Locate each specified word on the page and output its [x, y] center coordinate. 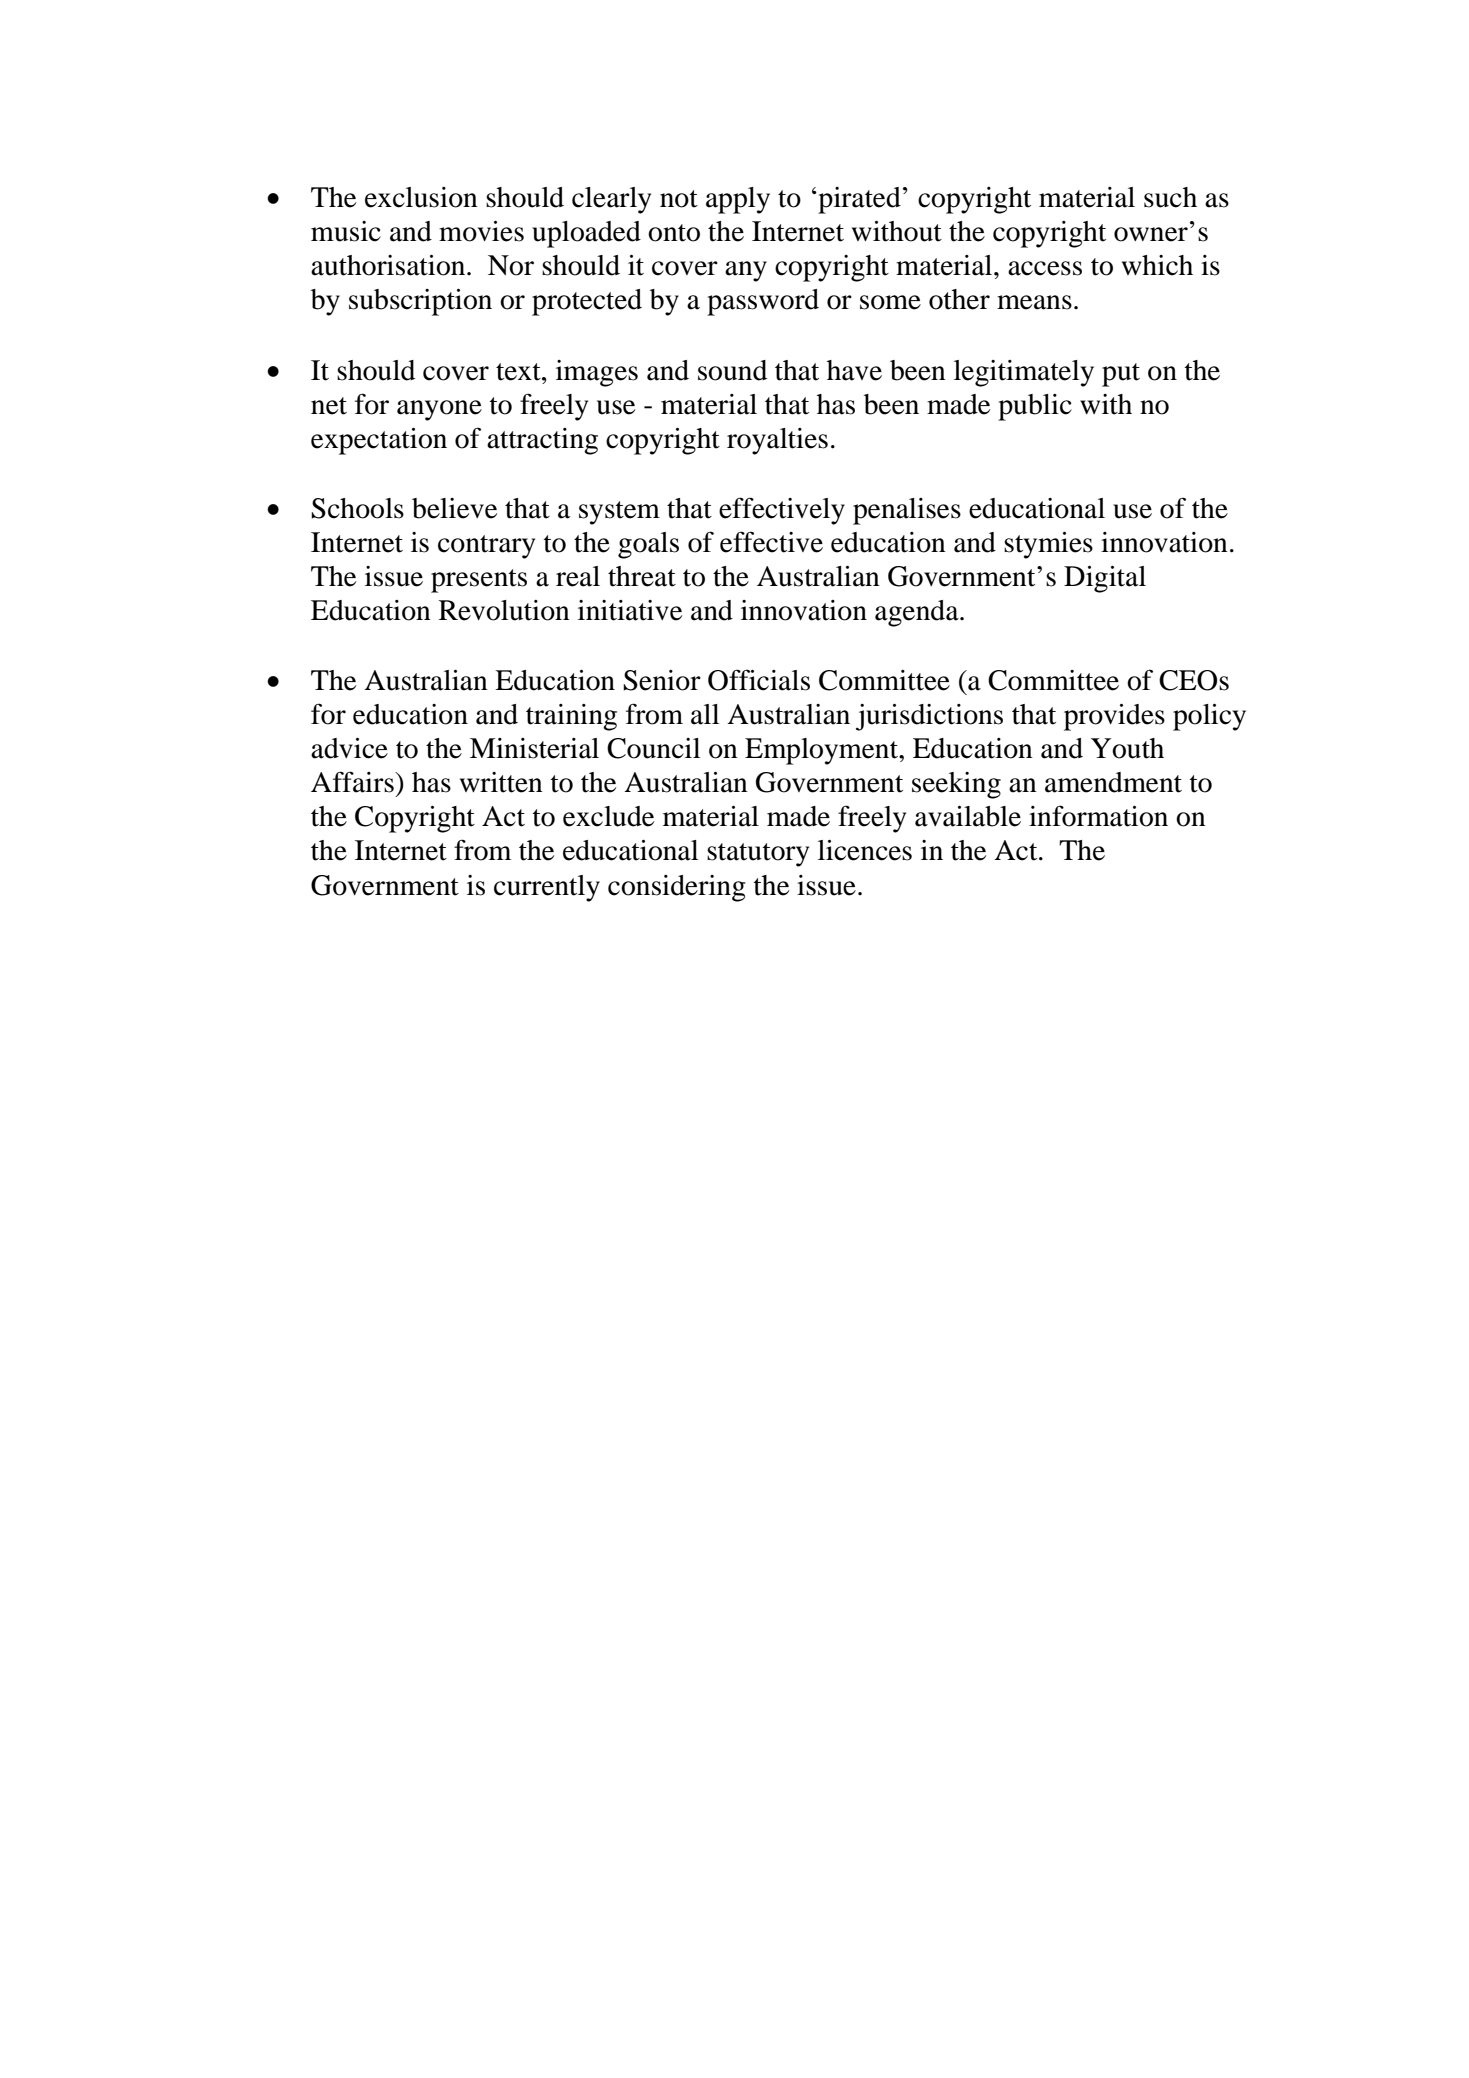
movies [481, 231]
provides [1114, 717]
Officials [759, 680]
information [1098, 816]
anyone [439, 410]
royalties [777, 441]
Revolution [504, 610]
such [1170, 197]
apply [738, 200]
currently [547, 888]
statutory [758, 855]
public [1035, 407]
